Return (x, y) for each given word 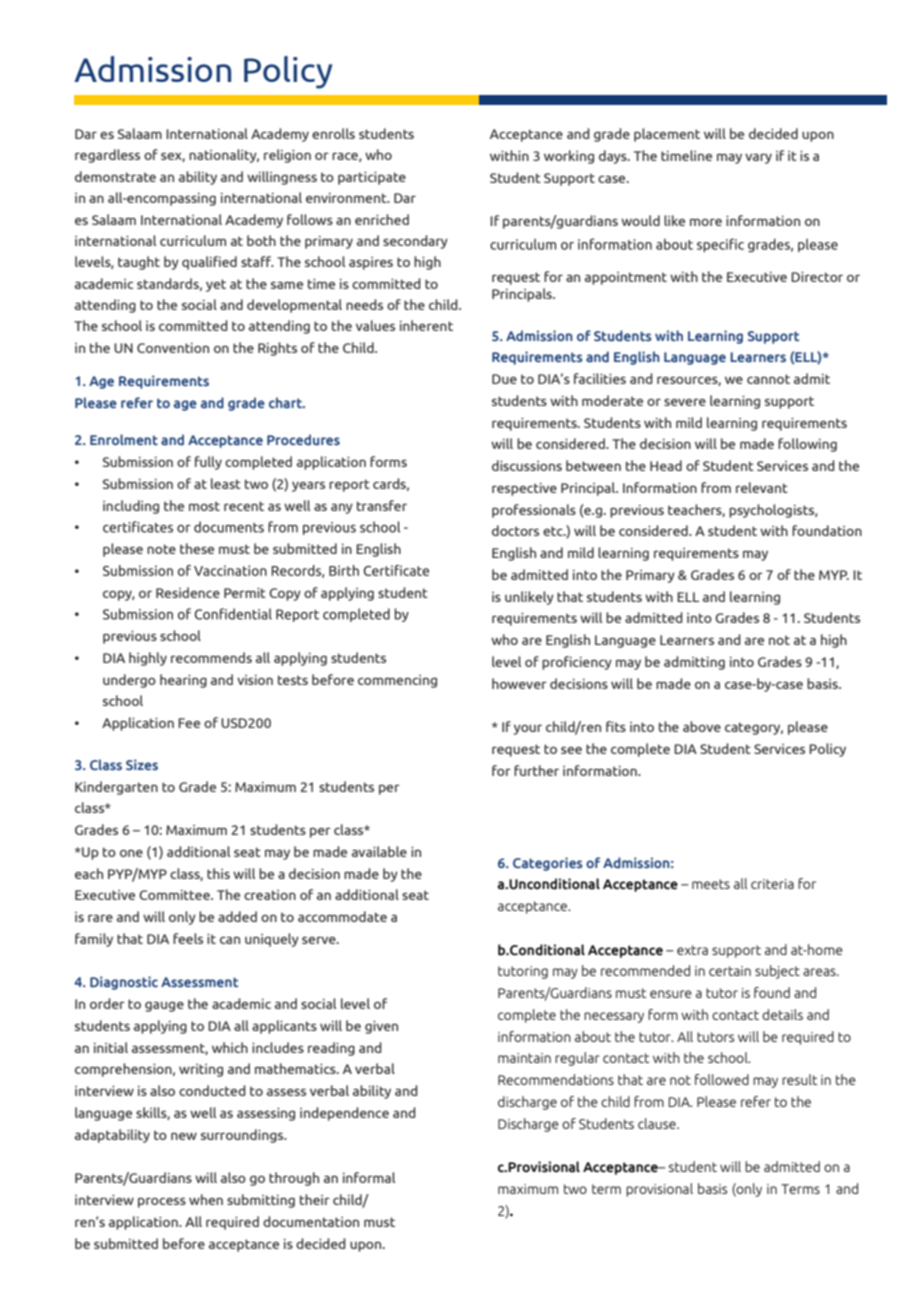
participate (372, 178)
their (315, 1199)
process (162, 1203)
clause (658, 1123)
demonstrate (115, 176)
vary (758, 159)
